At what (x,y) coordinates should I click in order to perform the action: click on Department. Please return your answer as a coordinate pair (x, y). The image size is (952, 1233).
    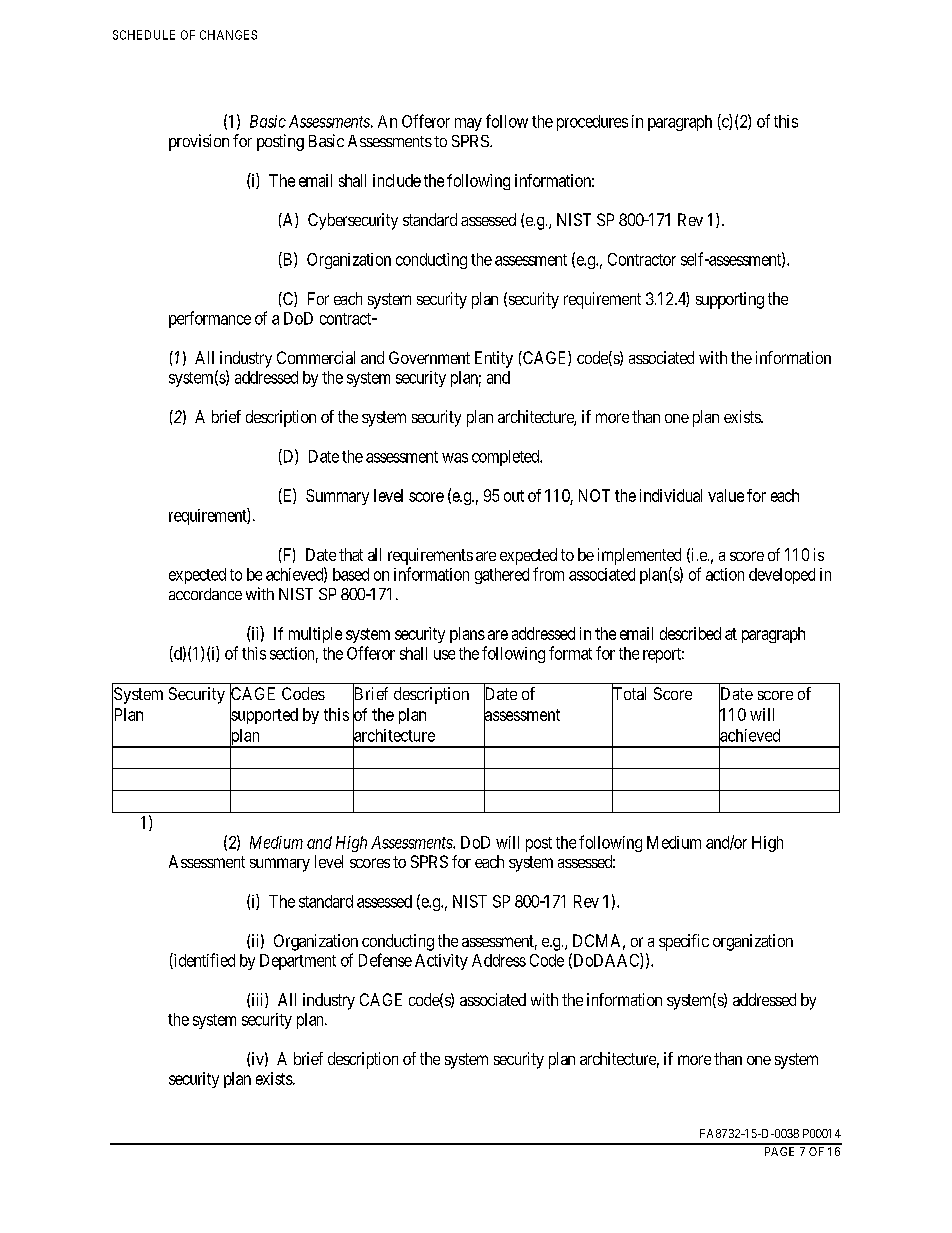
    Looking at the image, I should click on (298, 962).
